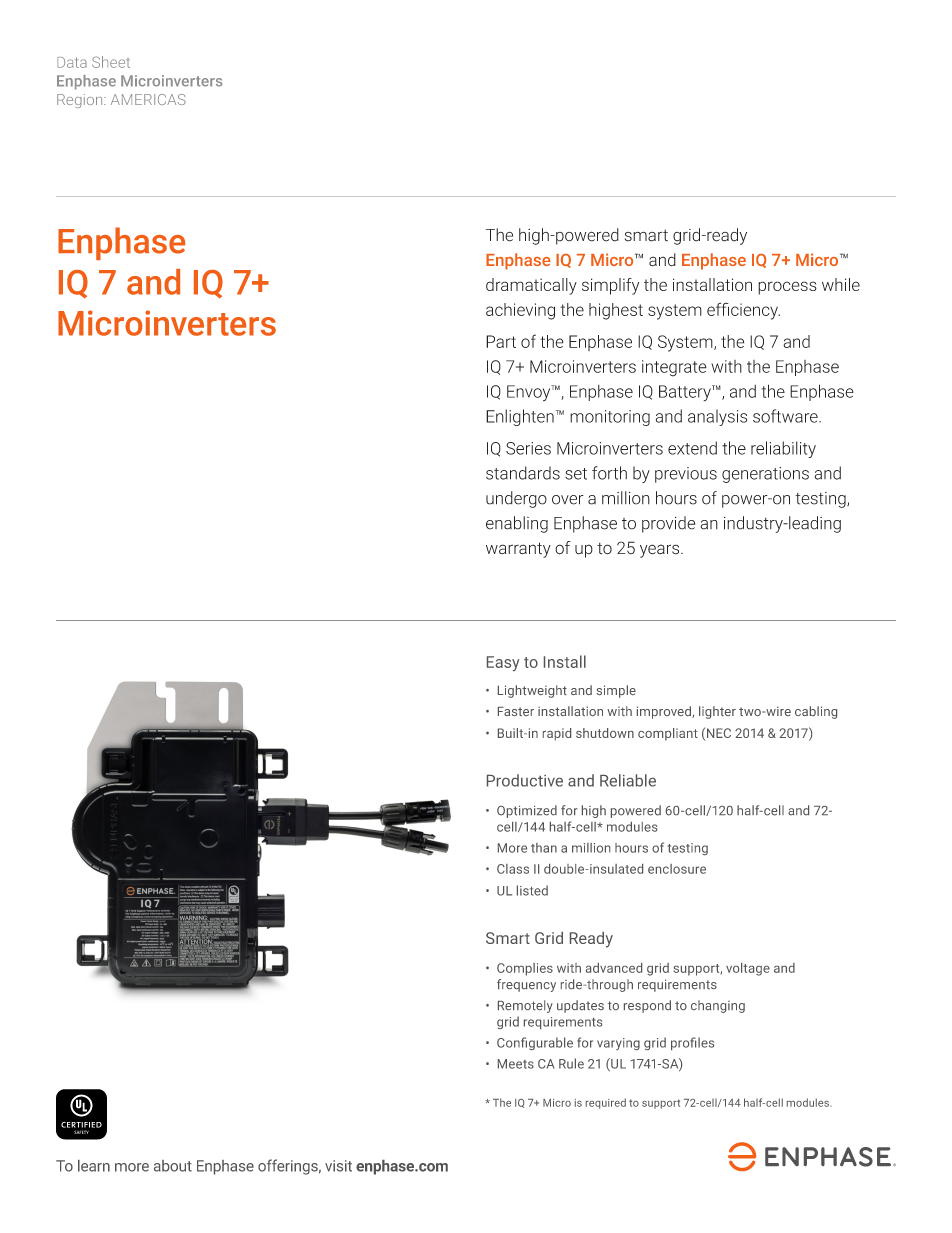 The height and width of the page is (1233, 952). Describe the element at coordinates (787, 288) in the page. I see `process` at that location.
